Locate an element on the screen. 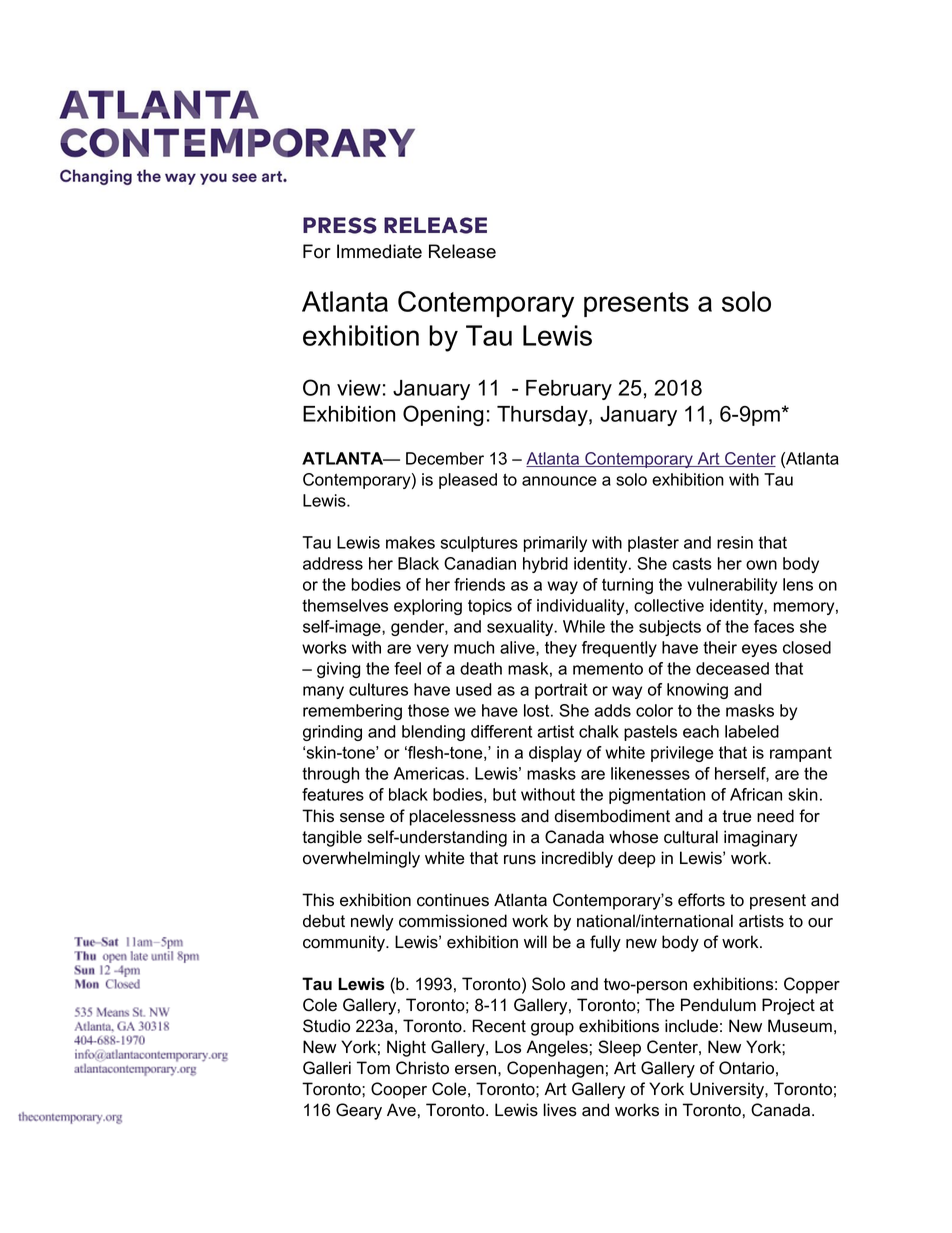 The height and width of the screenshot is (1233, 952). deceased is located at coordinates (732, 668).
